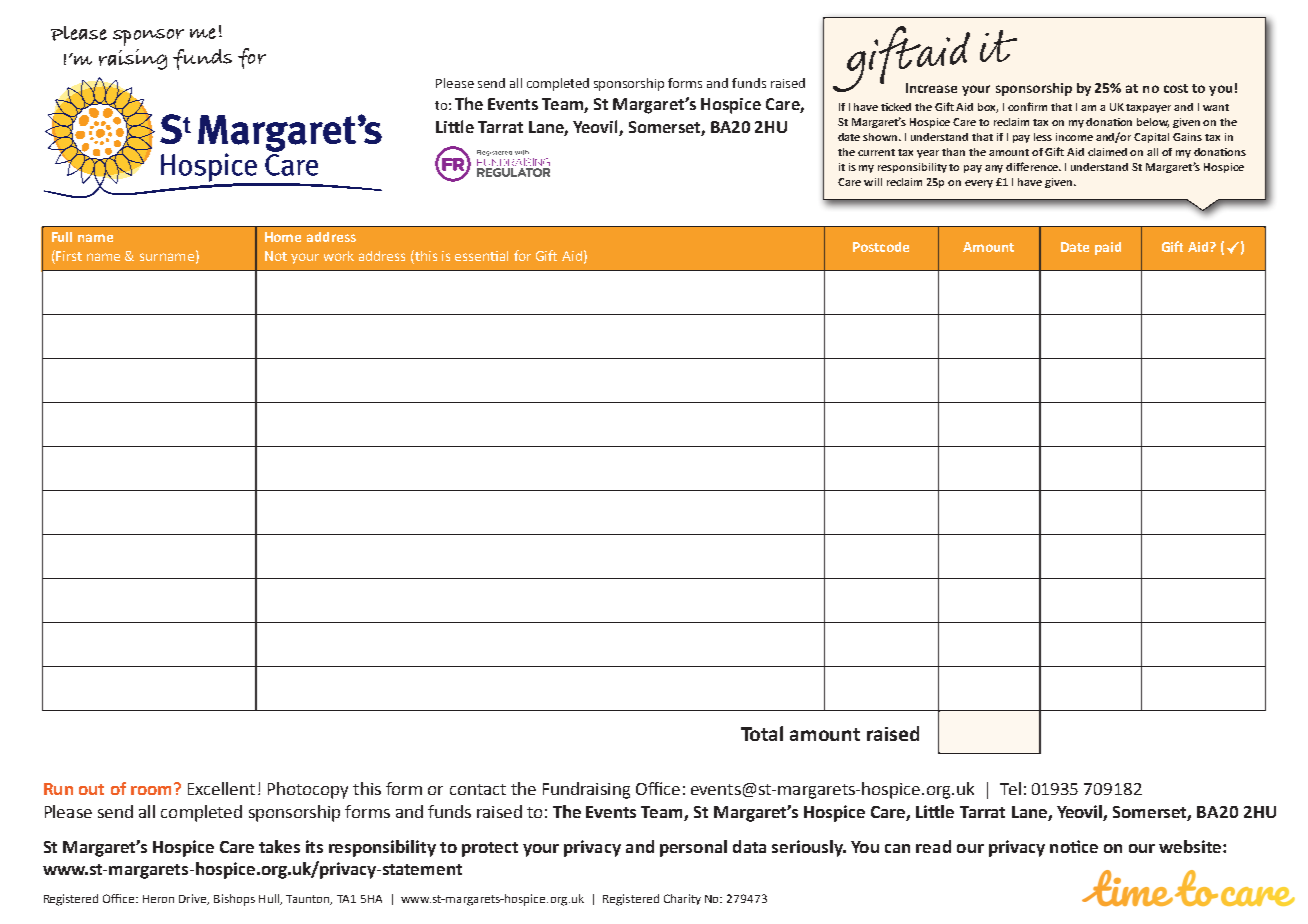 The image size is (1308, 924). What do you see at coordinates (881, 137) in the image?
I see `shown` at bounding box center [881, 137].
